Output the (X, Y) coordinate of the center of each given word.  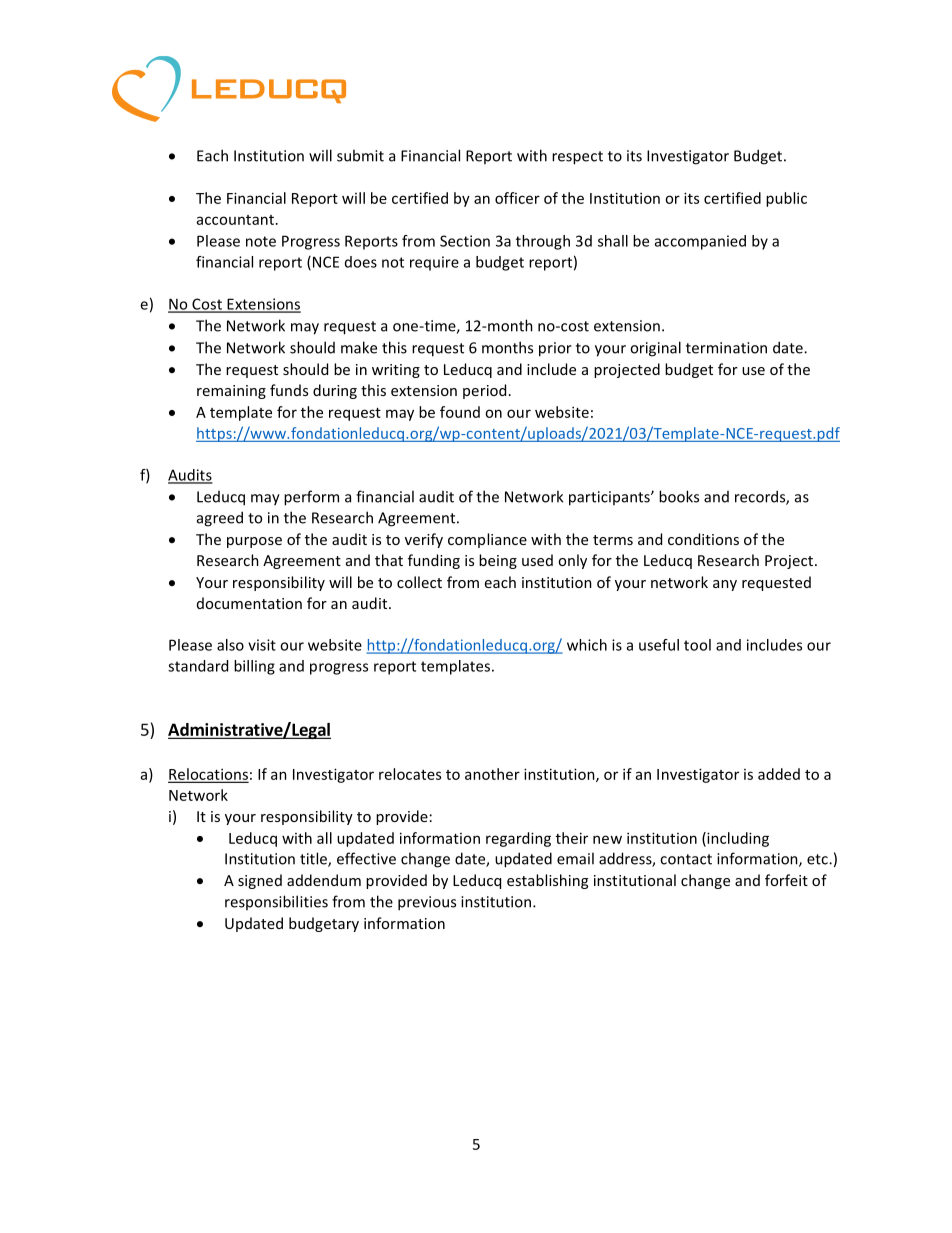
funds (289, 390)
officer (517, 198)
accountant (235, 220)
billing (254, 667)
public (786, 199)
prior (555, 349)
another (492, 774)
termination (726, 348)
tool (697, 645)
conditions (703, 539)
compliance (487, 540)
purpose (254, 542)
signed (260, 881)
